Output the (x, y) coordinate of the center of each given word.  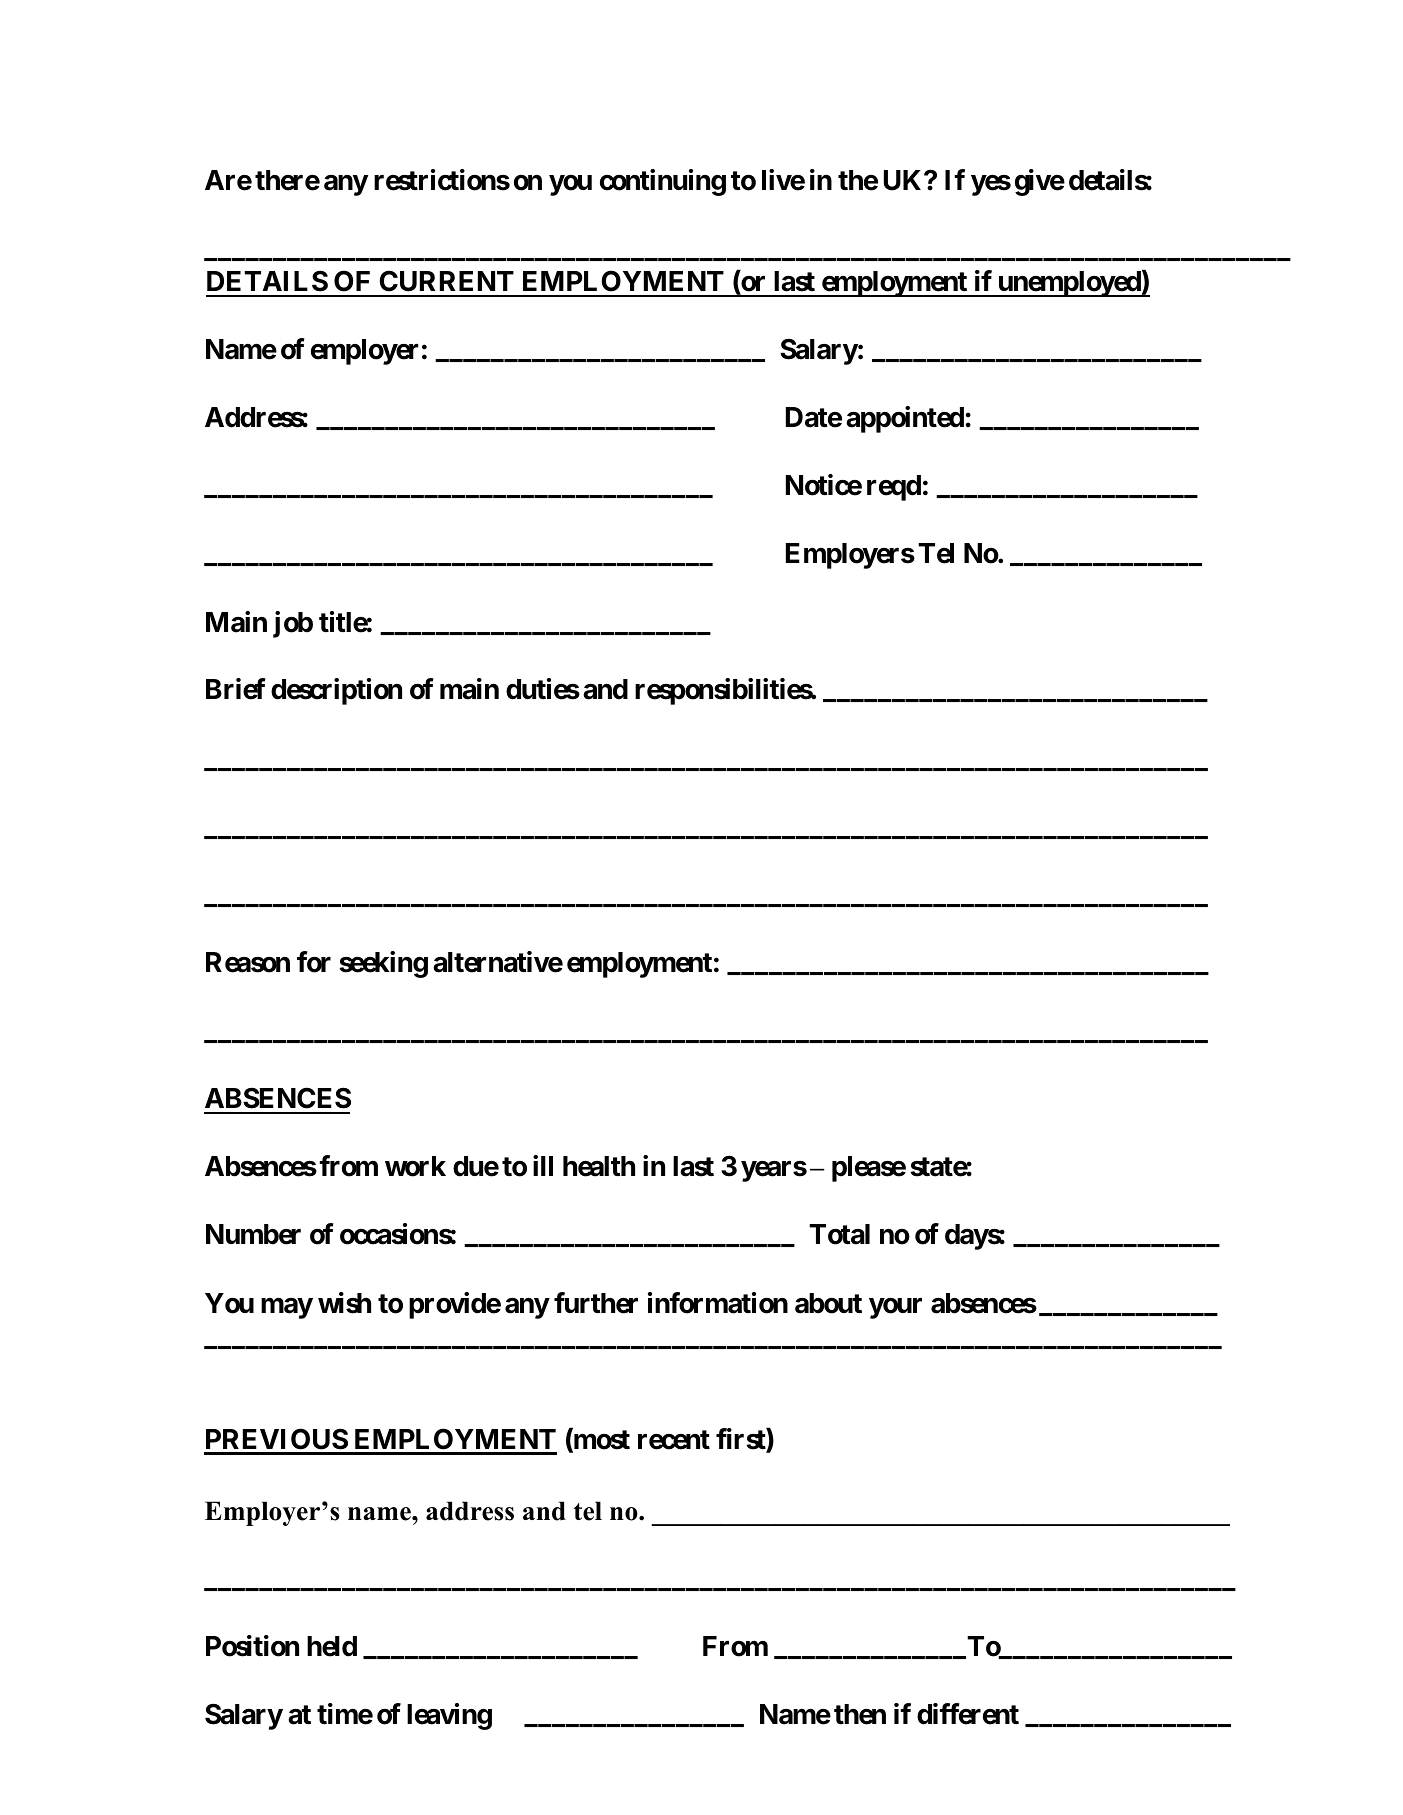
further (596, 1303)
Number (253, 1234)
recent (674, 1440)
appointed (905, 419)
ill (543, 1165)
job (293, 624)
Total (839, 1234)
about (828, 1303)
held (332, 1646)
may (287, 1308)
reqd (894, 488)
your (895, 1308)
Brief (235, 689)
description (336, 692)
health (599, 1166)
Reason (248, 962)
